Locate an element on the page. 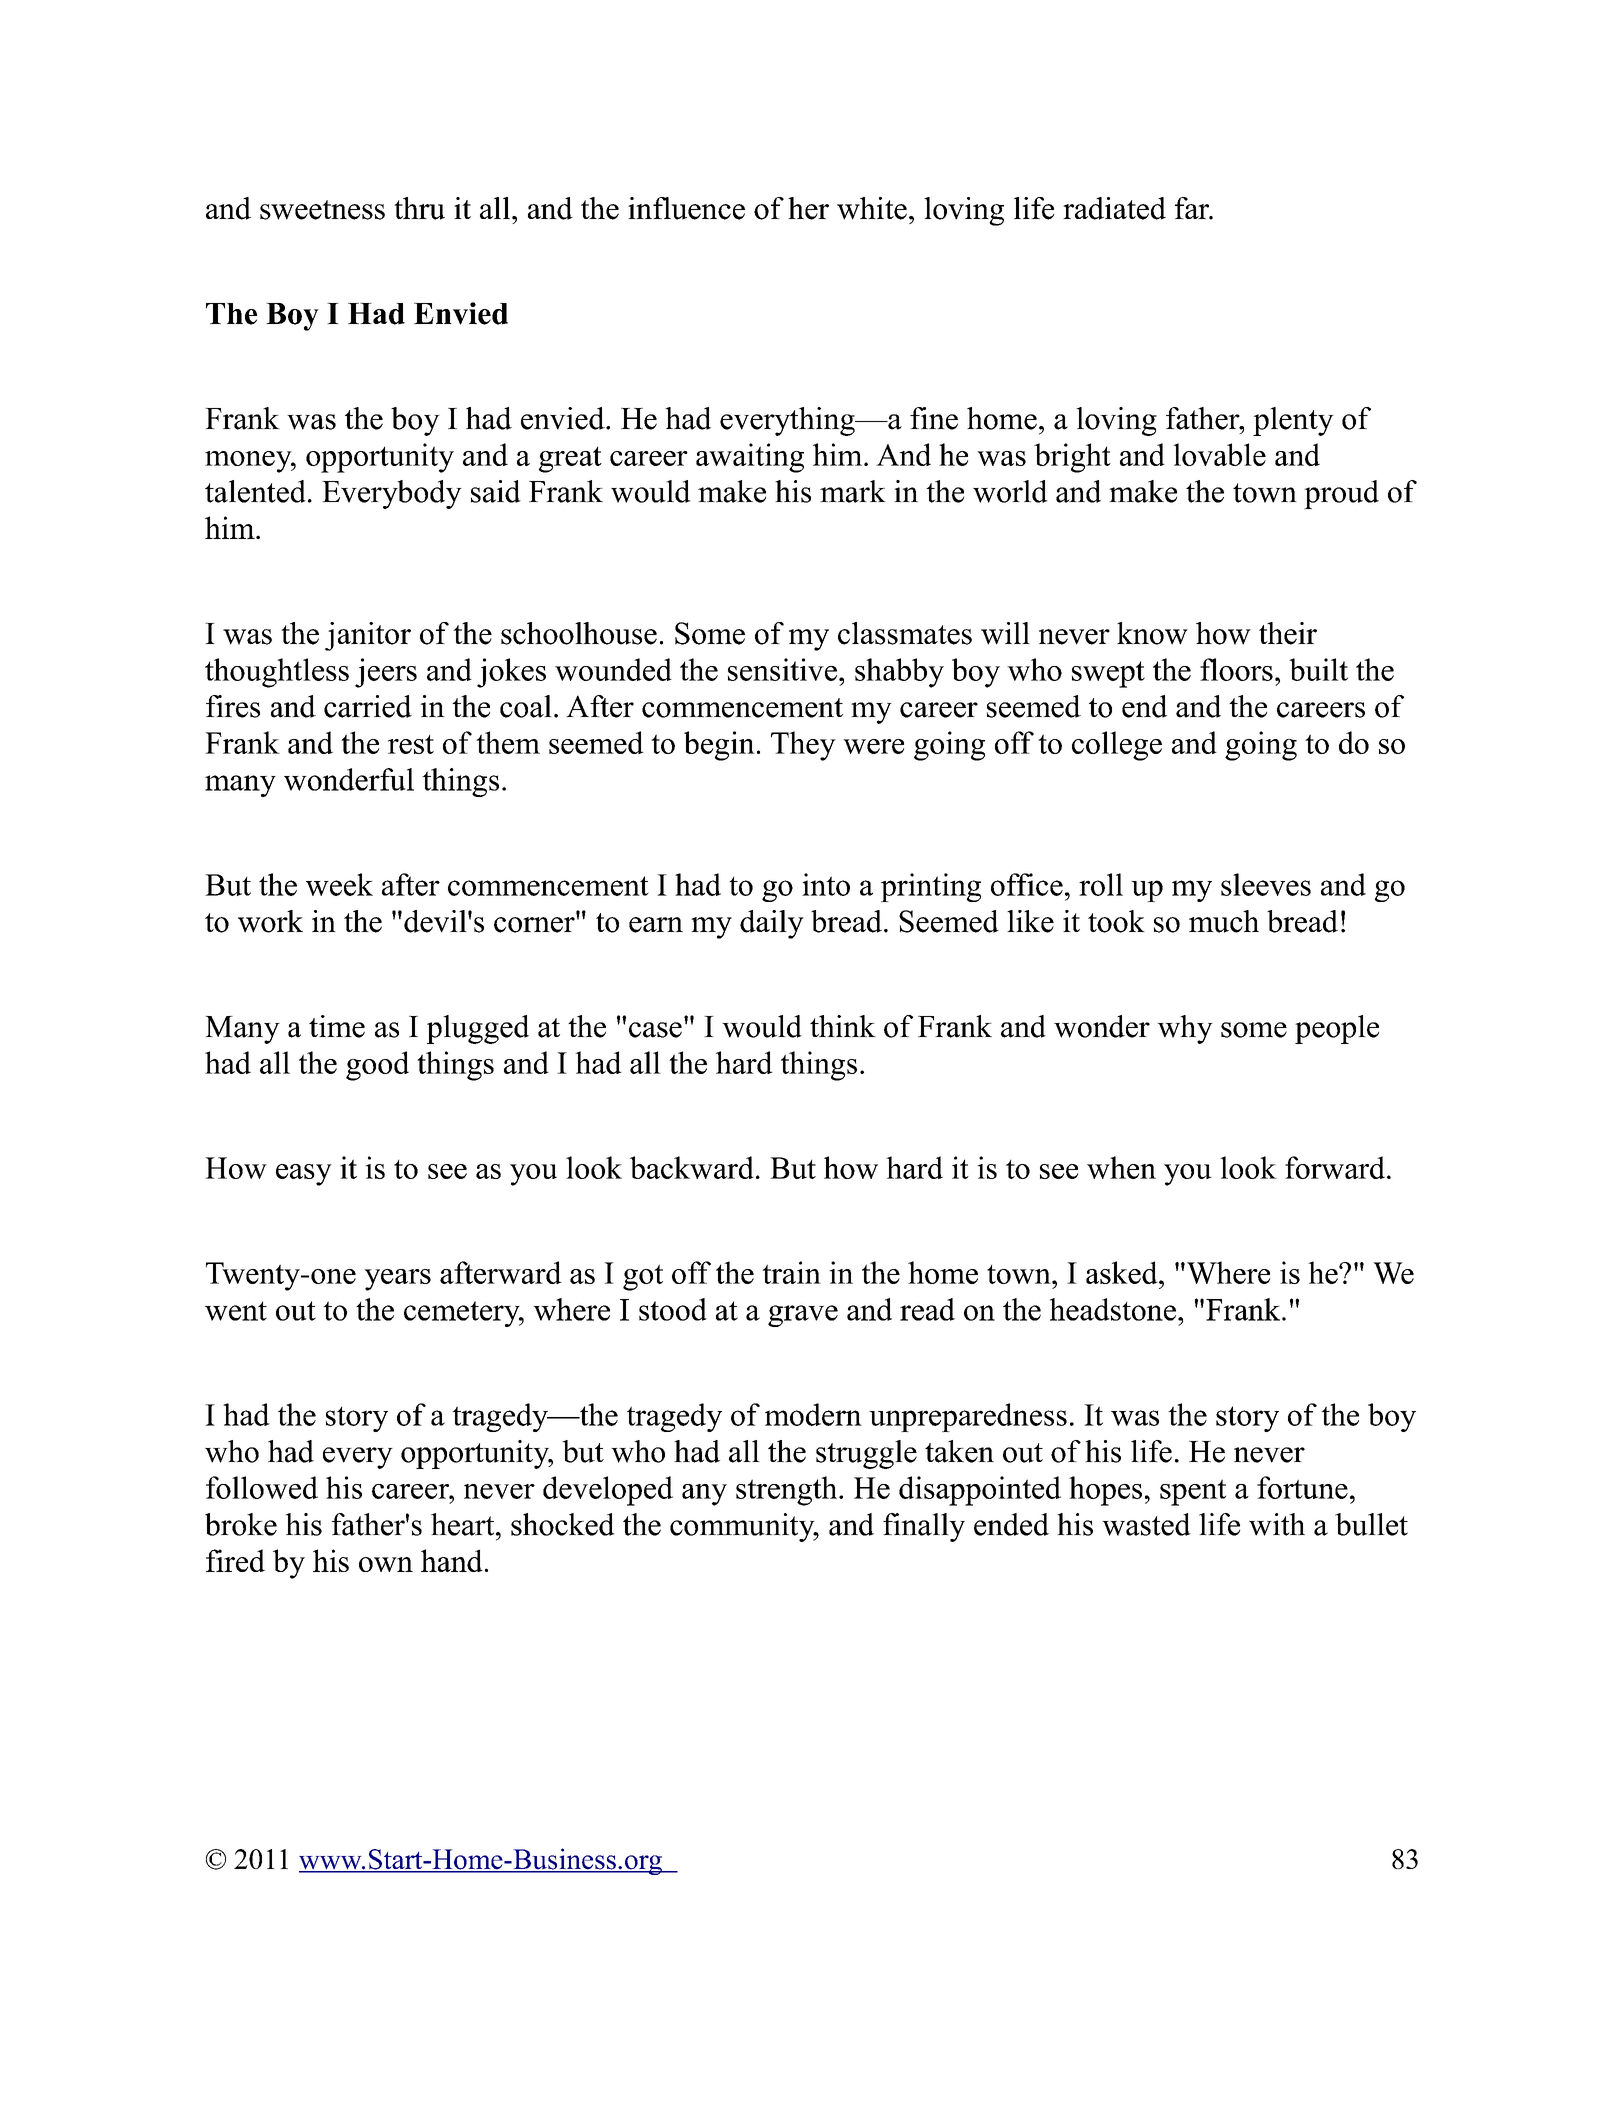 This page has width=1624, height=2101. floors is located at coordinates (1236, 669).
